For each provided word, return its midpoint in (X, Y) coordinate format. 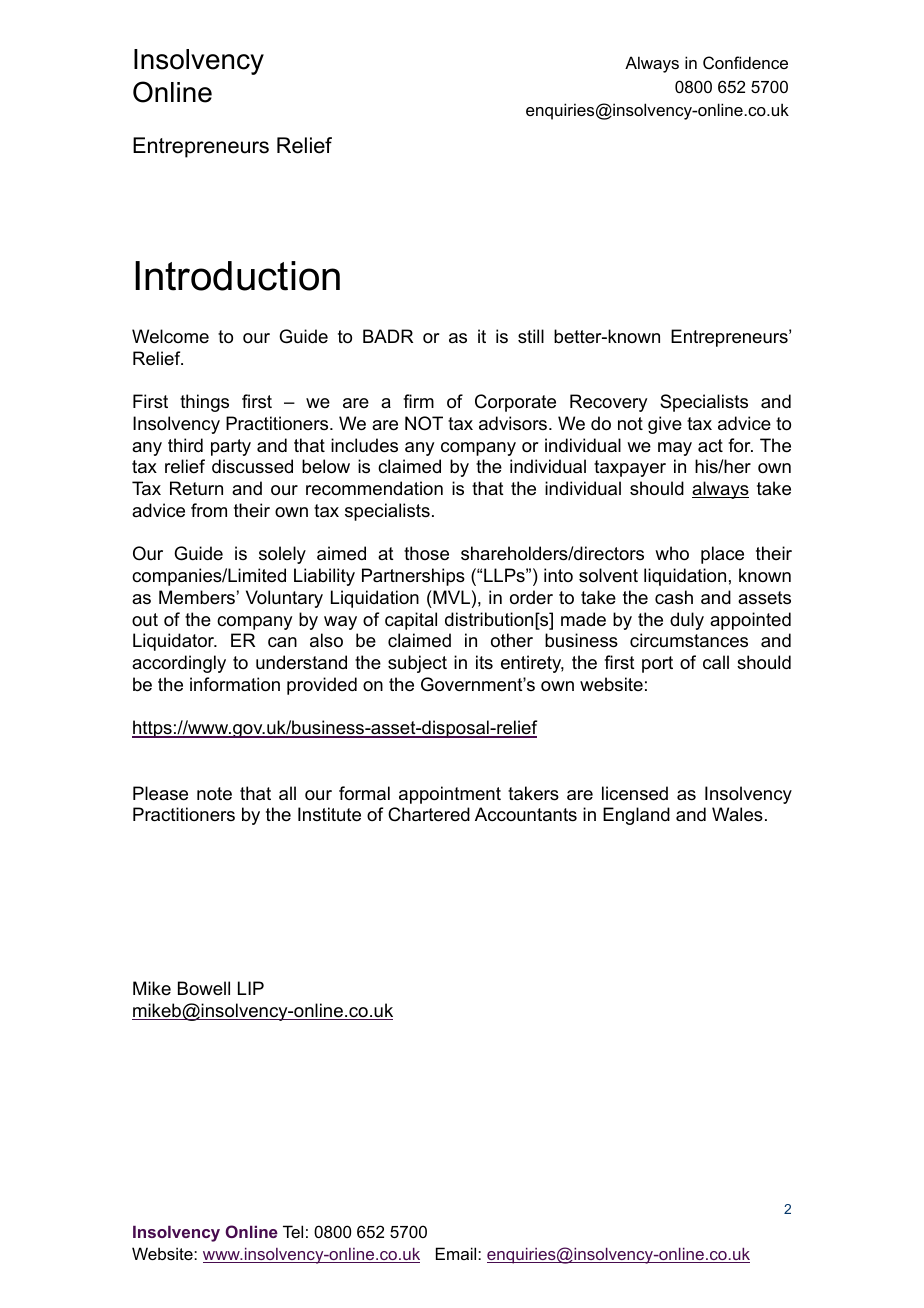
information (235, 684)
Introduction (237, 276)
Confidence (745, 62)
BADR (388, 336)
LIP (251, 988)
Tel (293, 1231)
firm (418, 401)
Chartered (429, 814)
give (665, 425)
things (204, 403)
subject (417, 664)
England (636, 816)
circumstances (689, 640)
